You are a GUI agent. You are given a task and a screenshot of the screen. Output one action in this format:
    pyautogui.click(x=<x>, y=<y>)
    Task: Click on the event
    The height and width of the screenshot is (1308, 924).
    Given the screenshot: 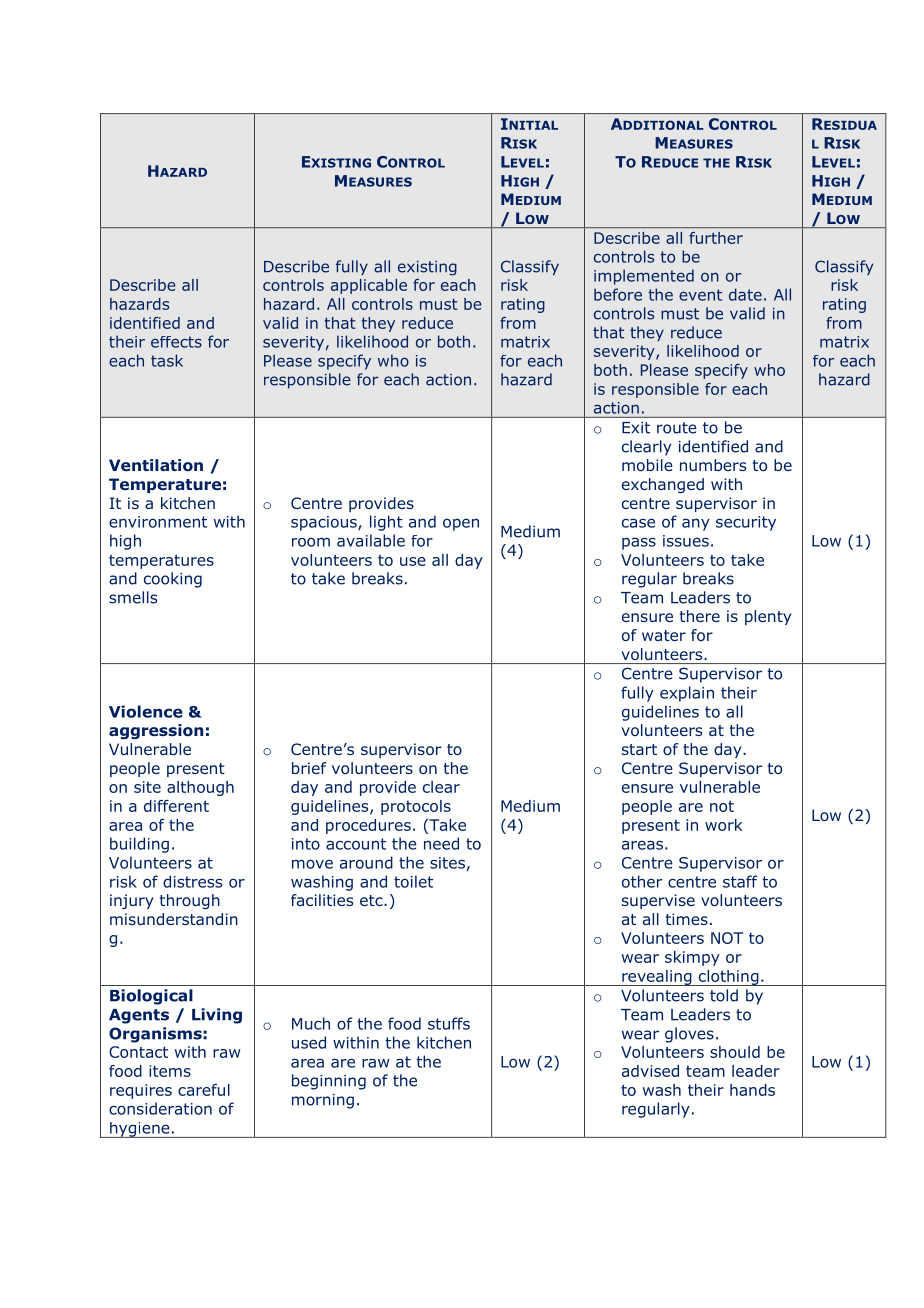 What is the action you would take?
    pyautogui.click(x=700, y=295)
